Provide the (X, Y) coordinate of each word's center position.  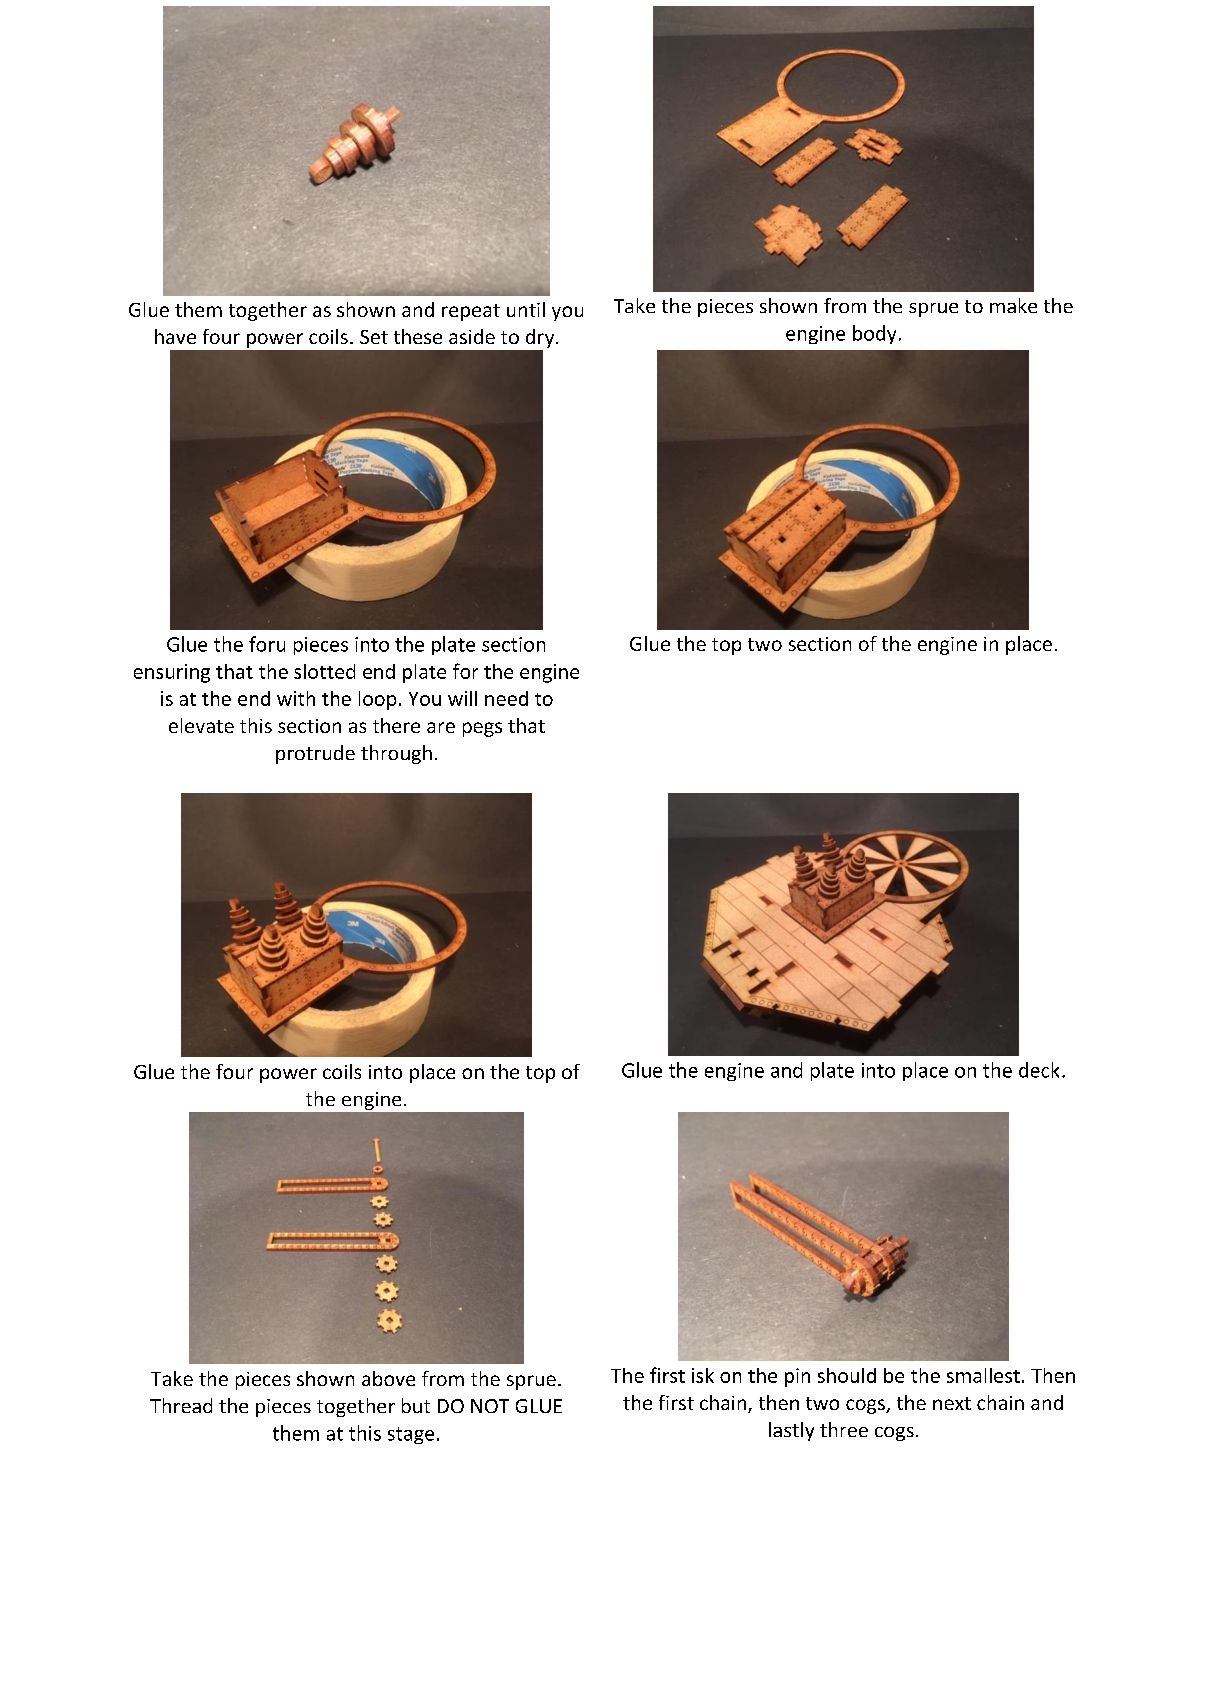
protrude (315, 754)
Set (374, 337)
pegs (482, 729)
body (874, 334)
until (526, 309)
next (952, 1403)
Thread (181, 1405)
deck (1039, 1070)
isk (703, 1375)
